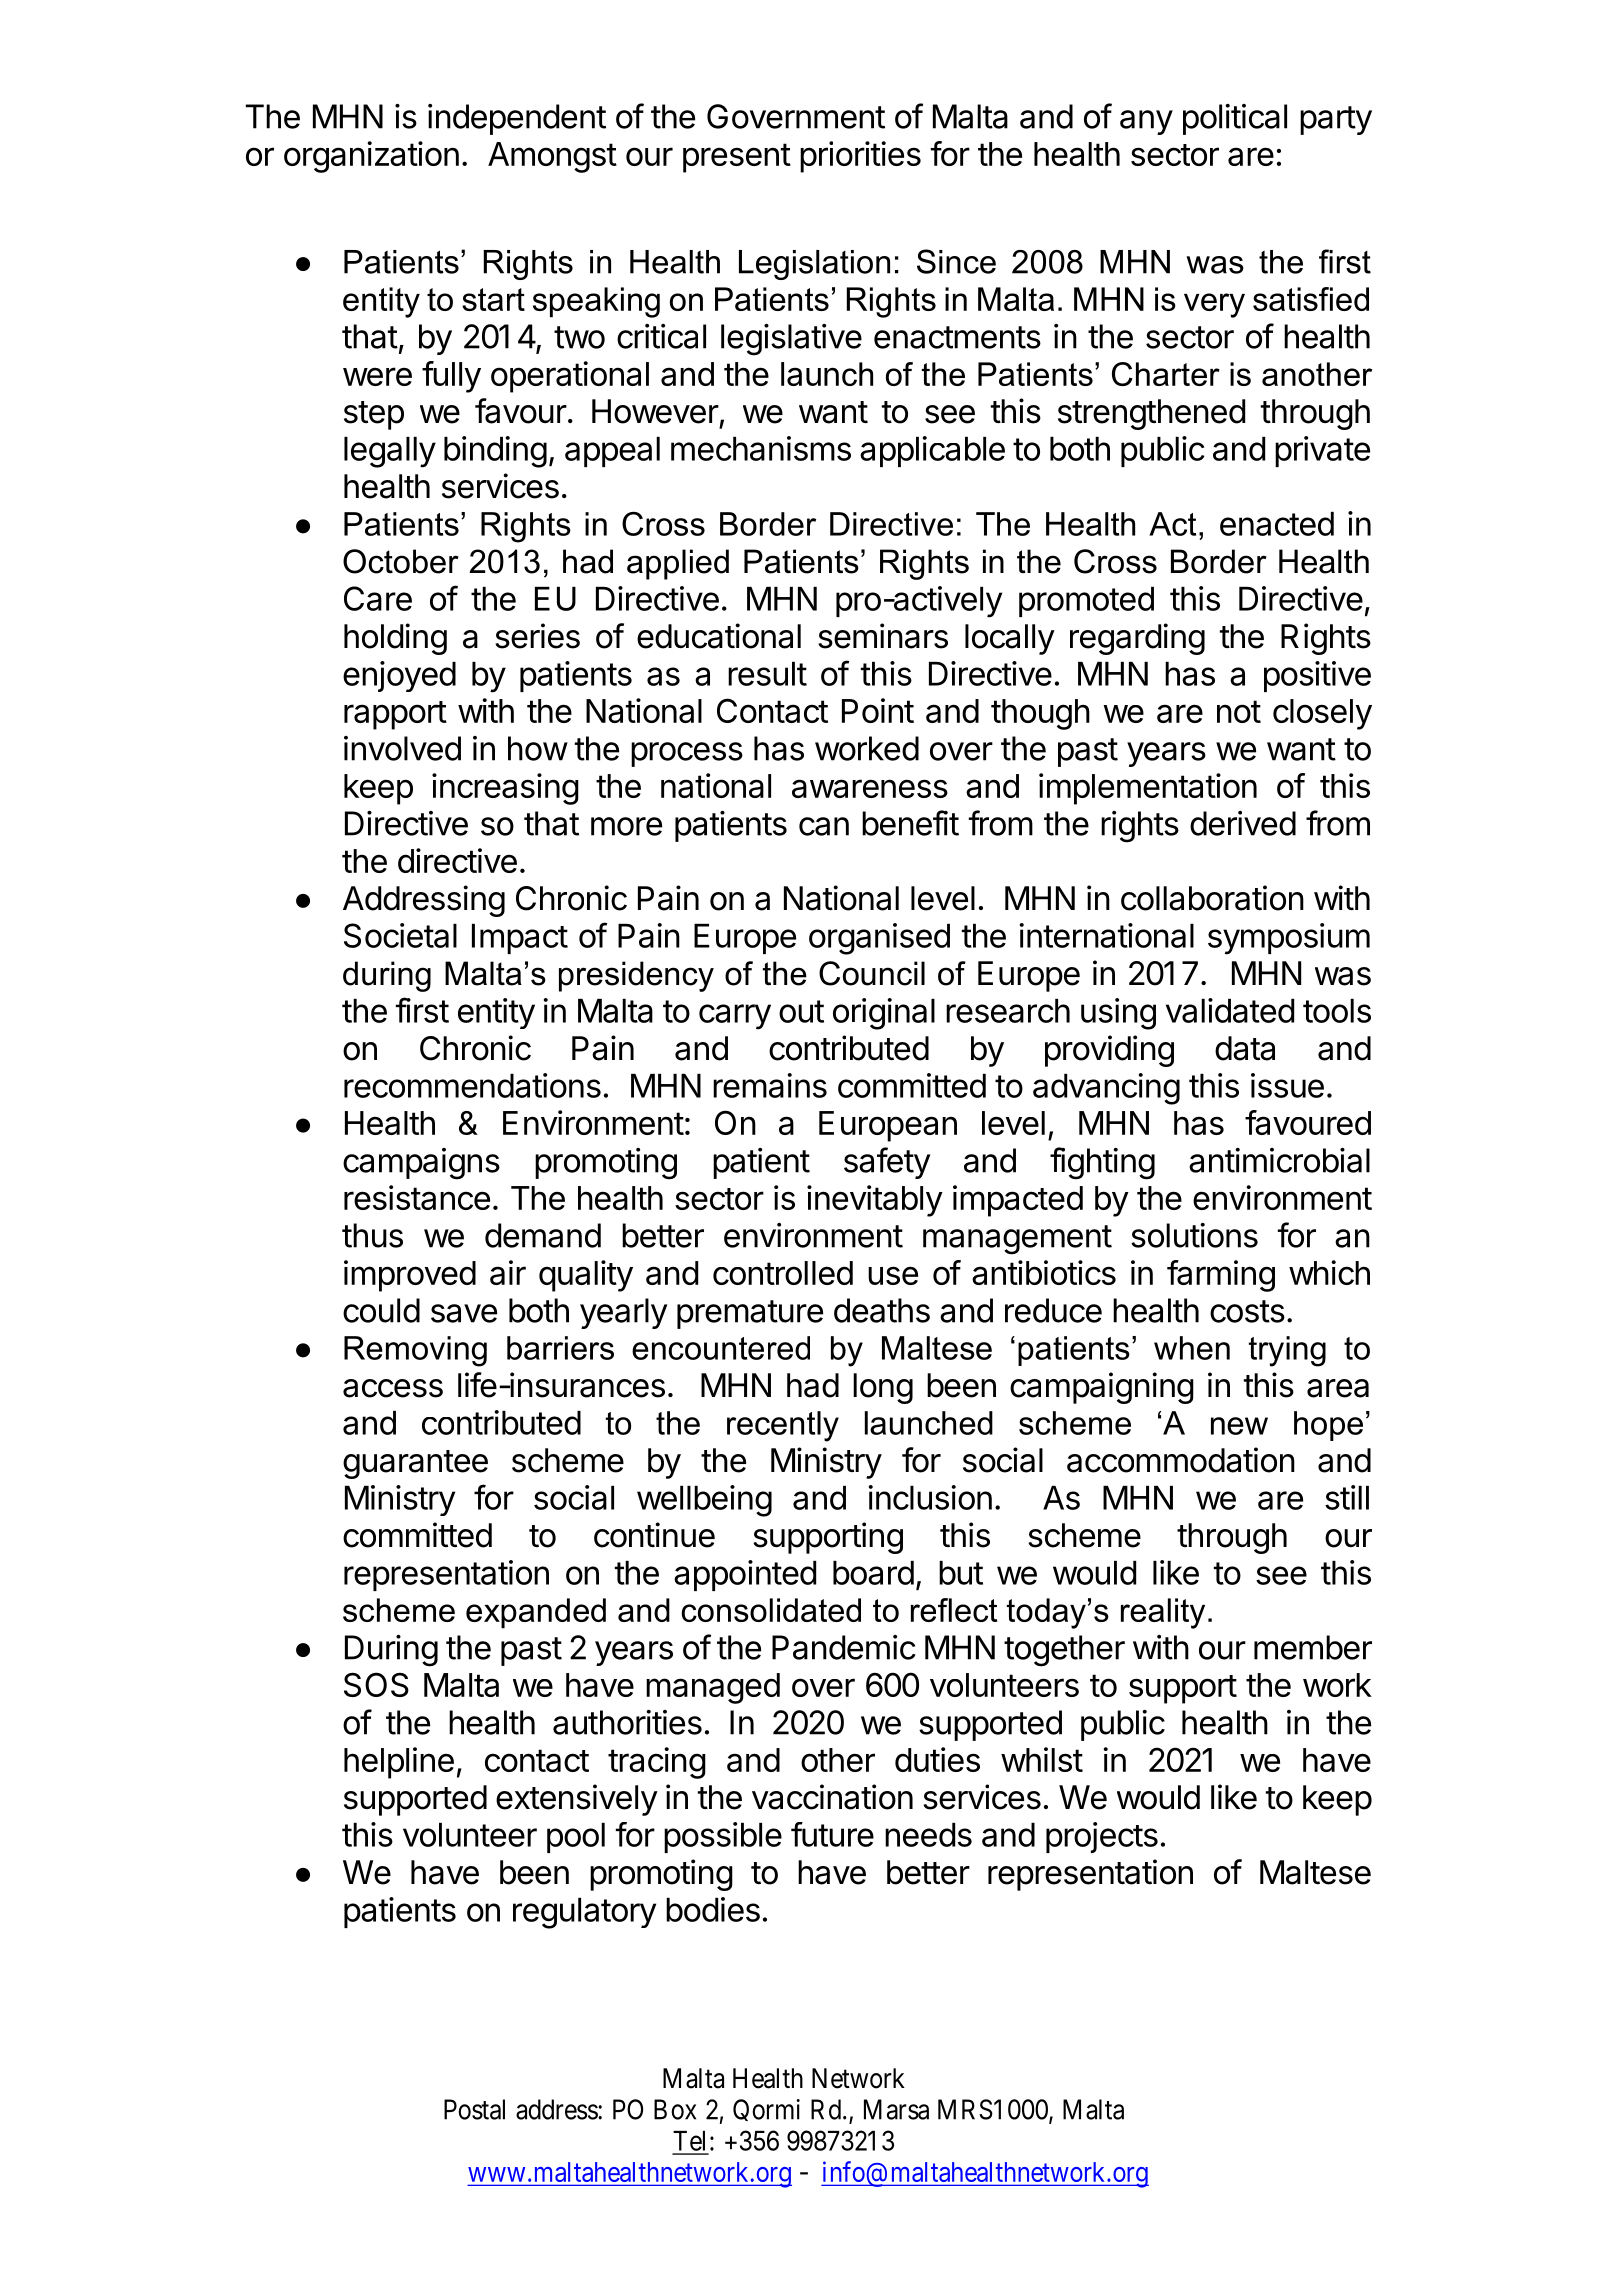  I want to click on awareness, so click(870, 788).
